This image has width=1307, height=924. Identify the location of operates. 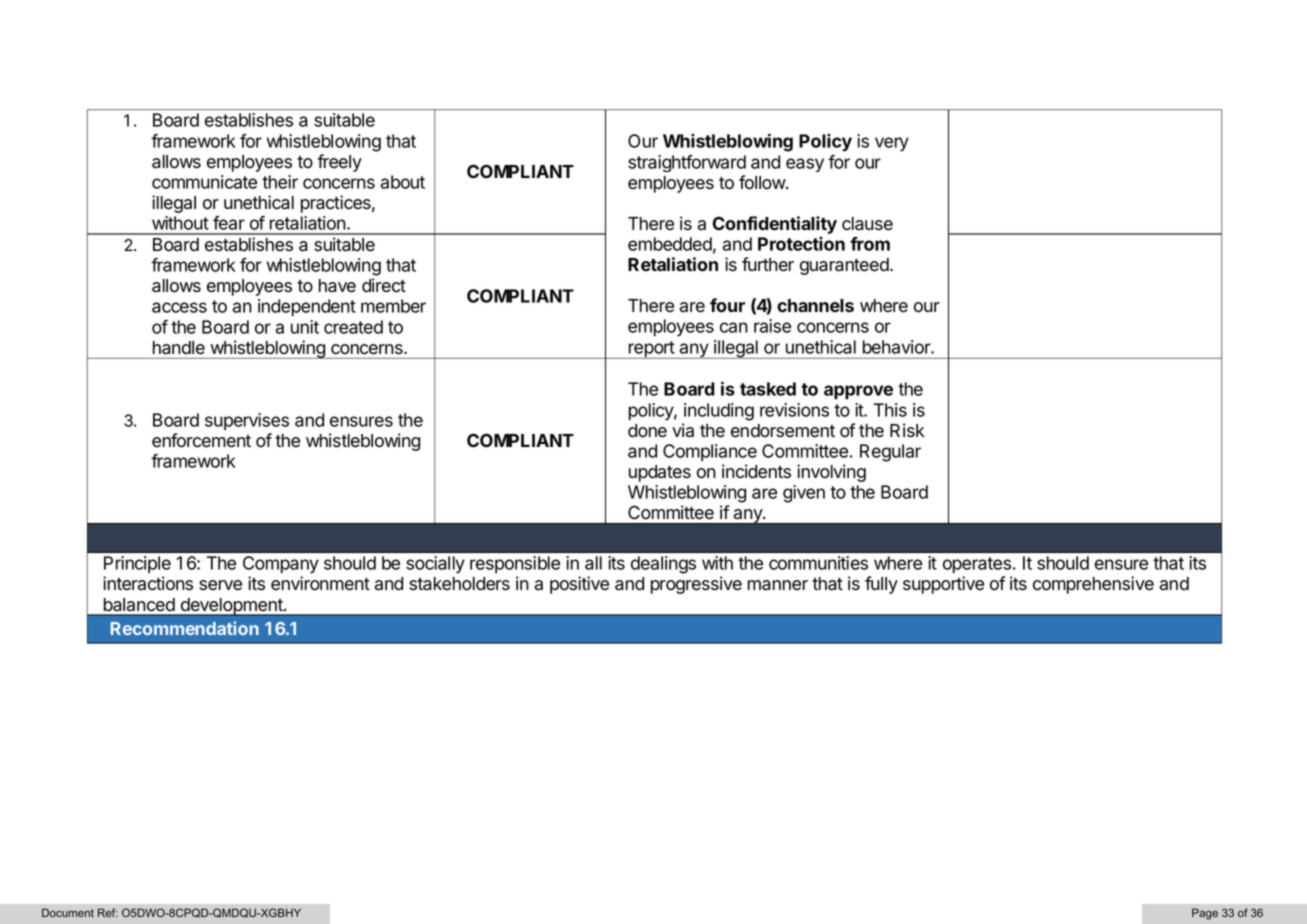
(977, 565).
